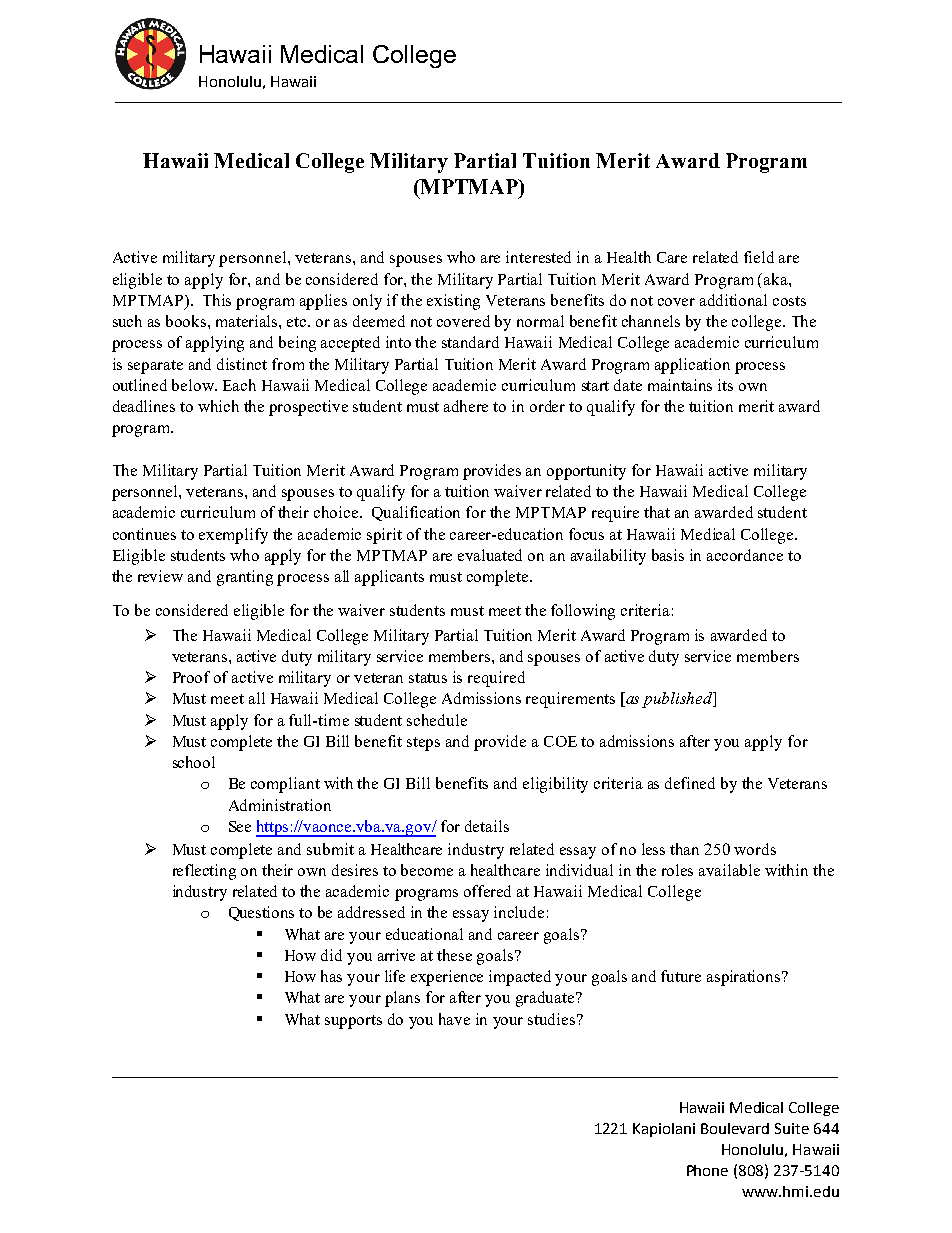 The image size is (952, 1233). What do you see at coordinates (678, 700) in the screenshot?
I see `published` at bounding box center [678, 700].
